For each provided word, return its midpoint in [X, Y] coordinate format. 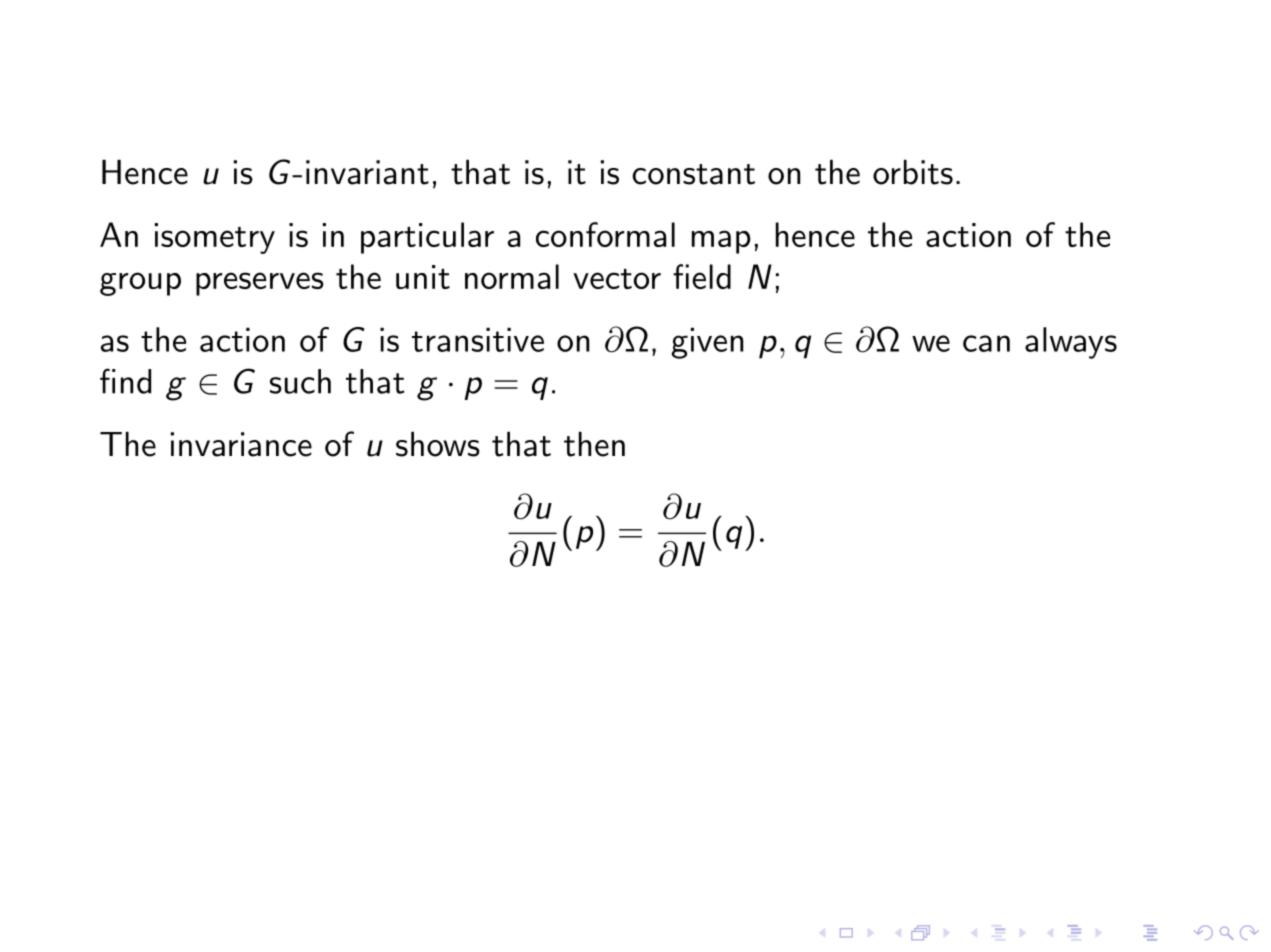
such [300, 381]
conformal [605, 234]
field [702, 276]
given [707, 343]
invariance [241, 444]
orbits [913, 172]
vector [617, 279]
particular [427, 238]
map [721, 242]
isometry [215, 238]
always [1071, 343]
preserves [260, 284]
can [986, 343]
